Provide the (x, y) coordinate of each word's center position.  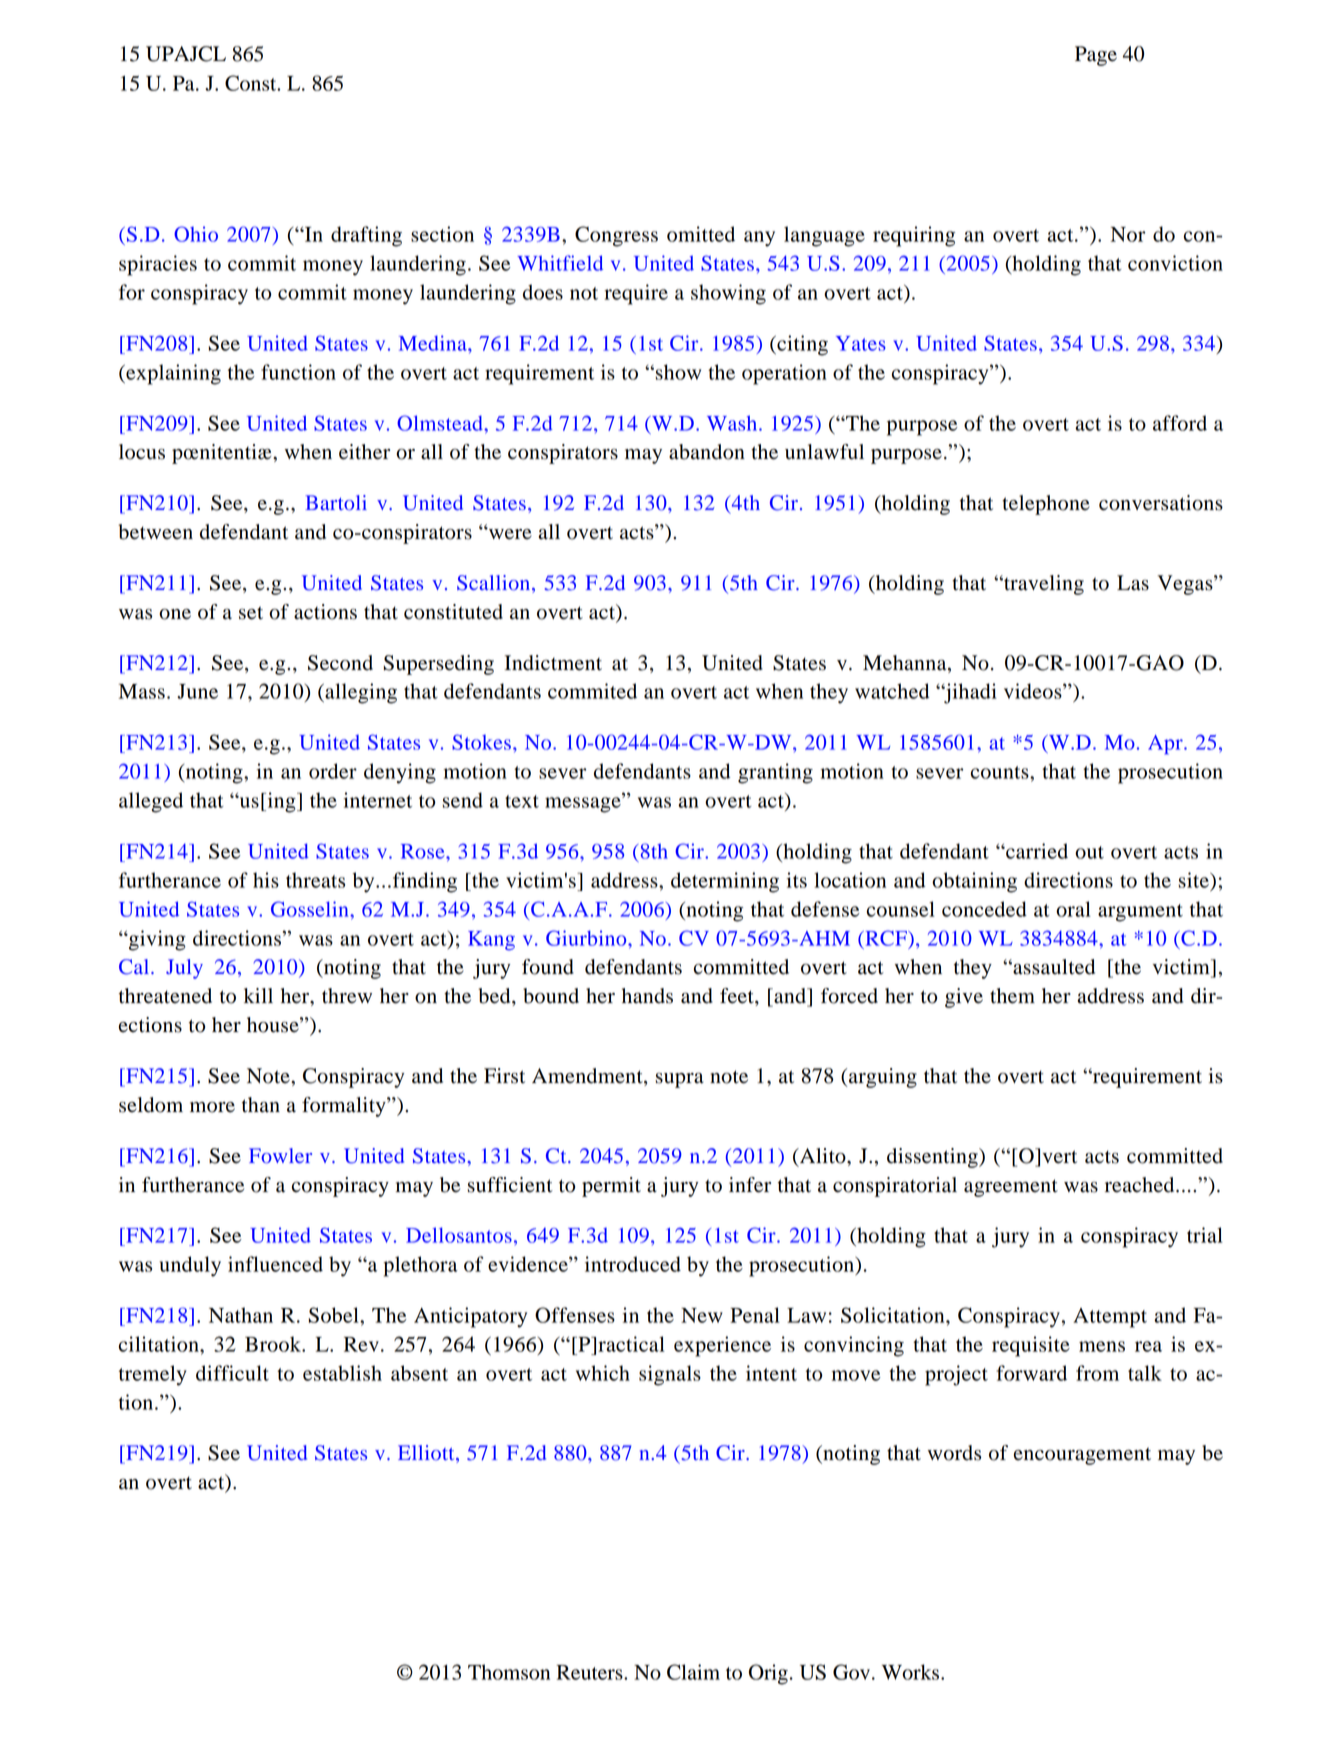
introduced (633, 1264)
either (364, 452)
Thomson (509, 1672)
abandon (707, 452)
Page (1096, 56)
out (1089, 852)
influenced (275, 1264)
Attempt (1110, 1318)
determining (725, 882)
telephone (1046, 505)
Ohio (196, 234)
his (266, 880)
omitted (701, 234)
